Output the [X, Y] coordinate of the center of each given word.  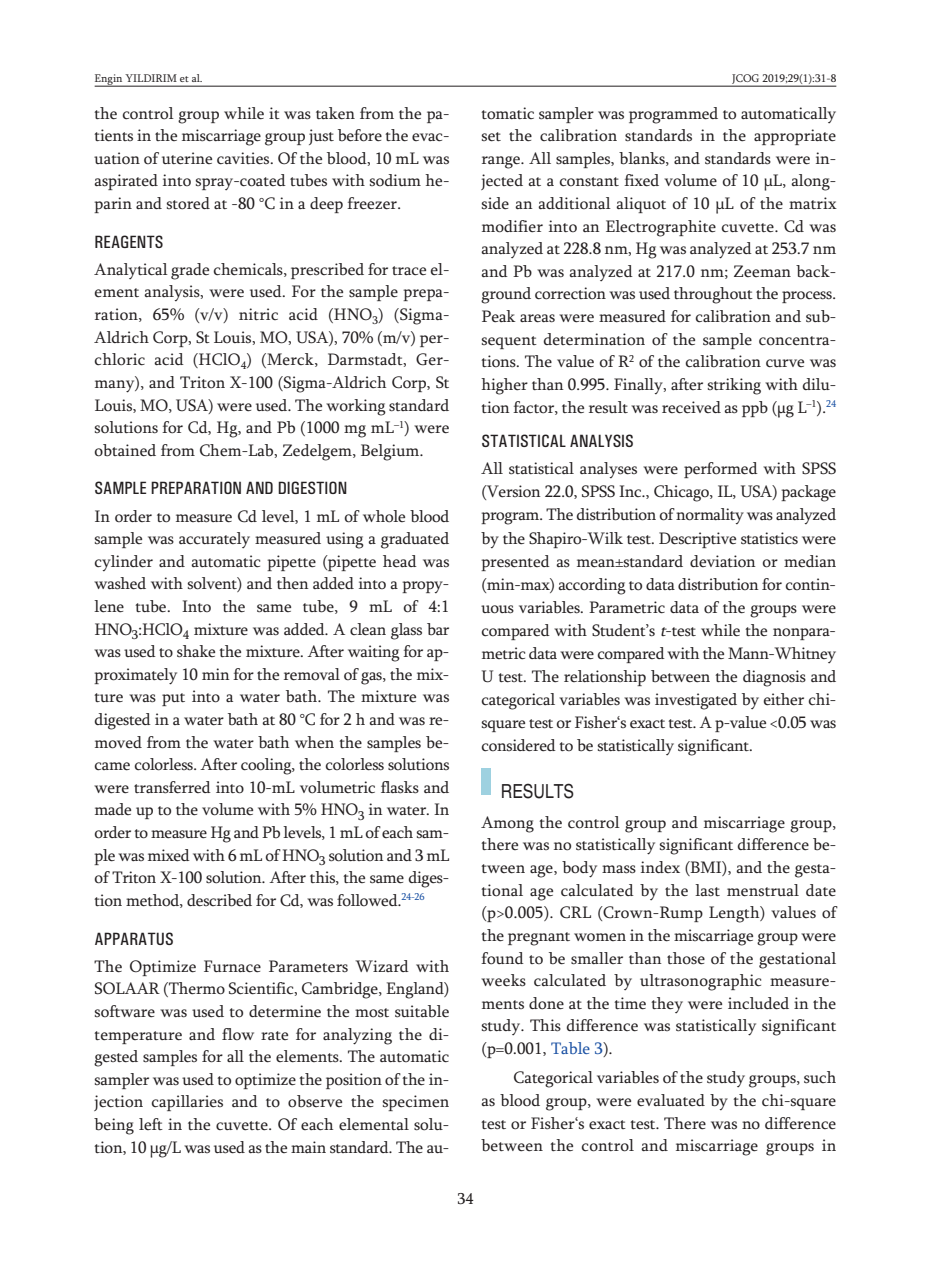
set [491, 137]
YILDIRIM [151, 78]
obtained [125, 450]
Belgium [391, 452]
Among [507, 824]
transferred [172, 787]
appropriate [795, 137]
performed [721, 470]
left [151, 1124]
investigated [696, 701]
